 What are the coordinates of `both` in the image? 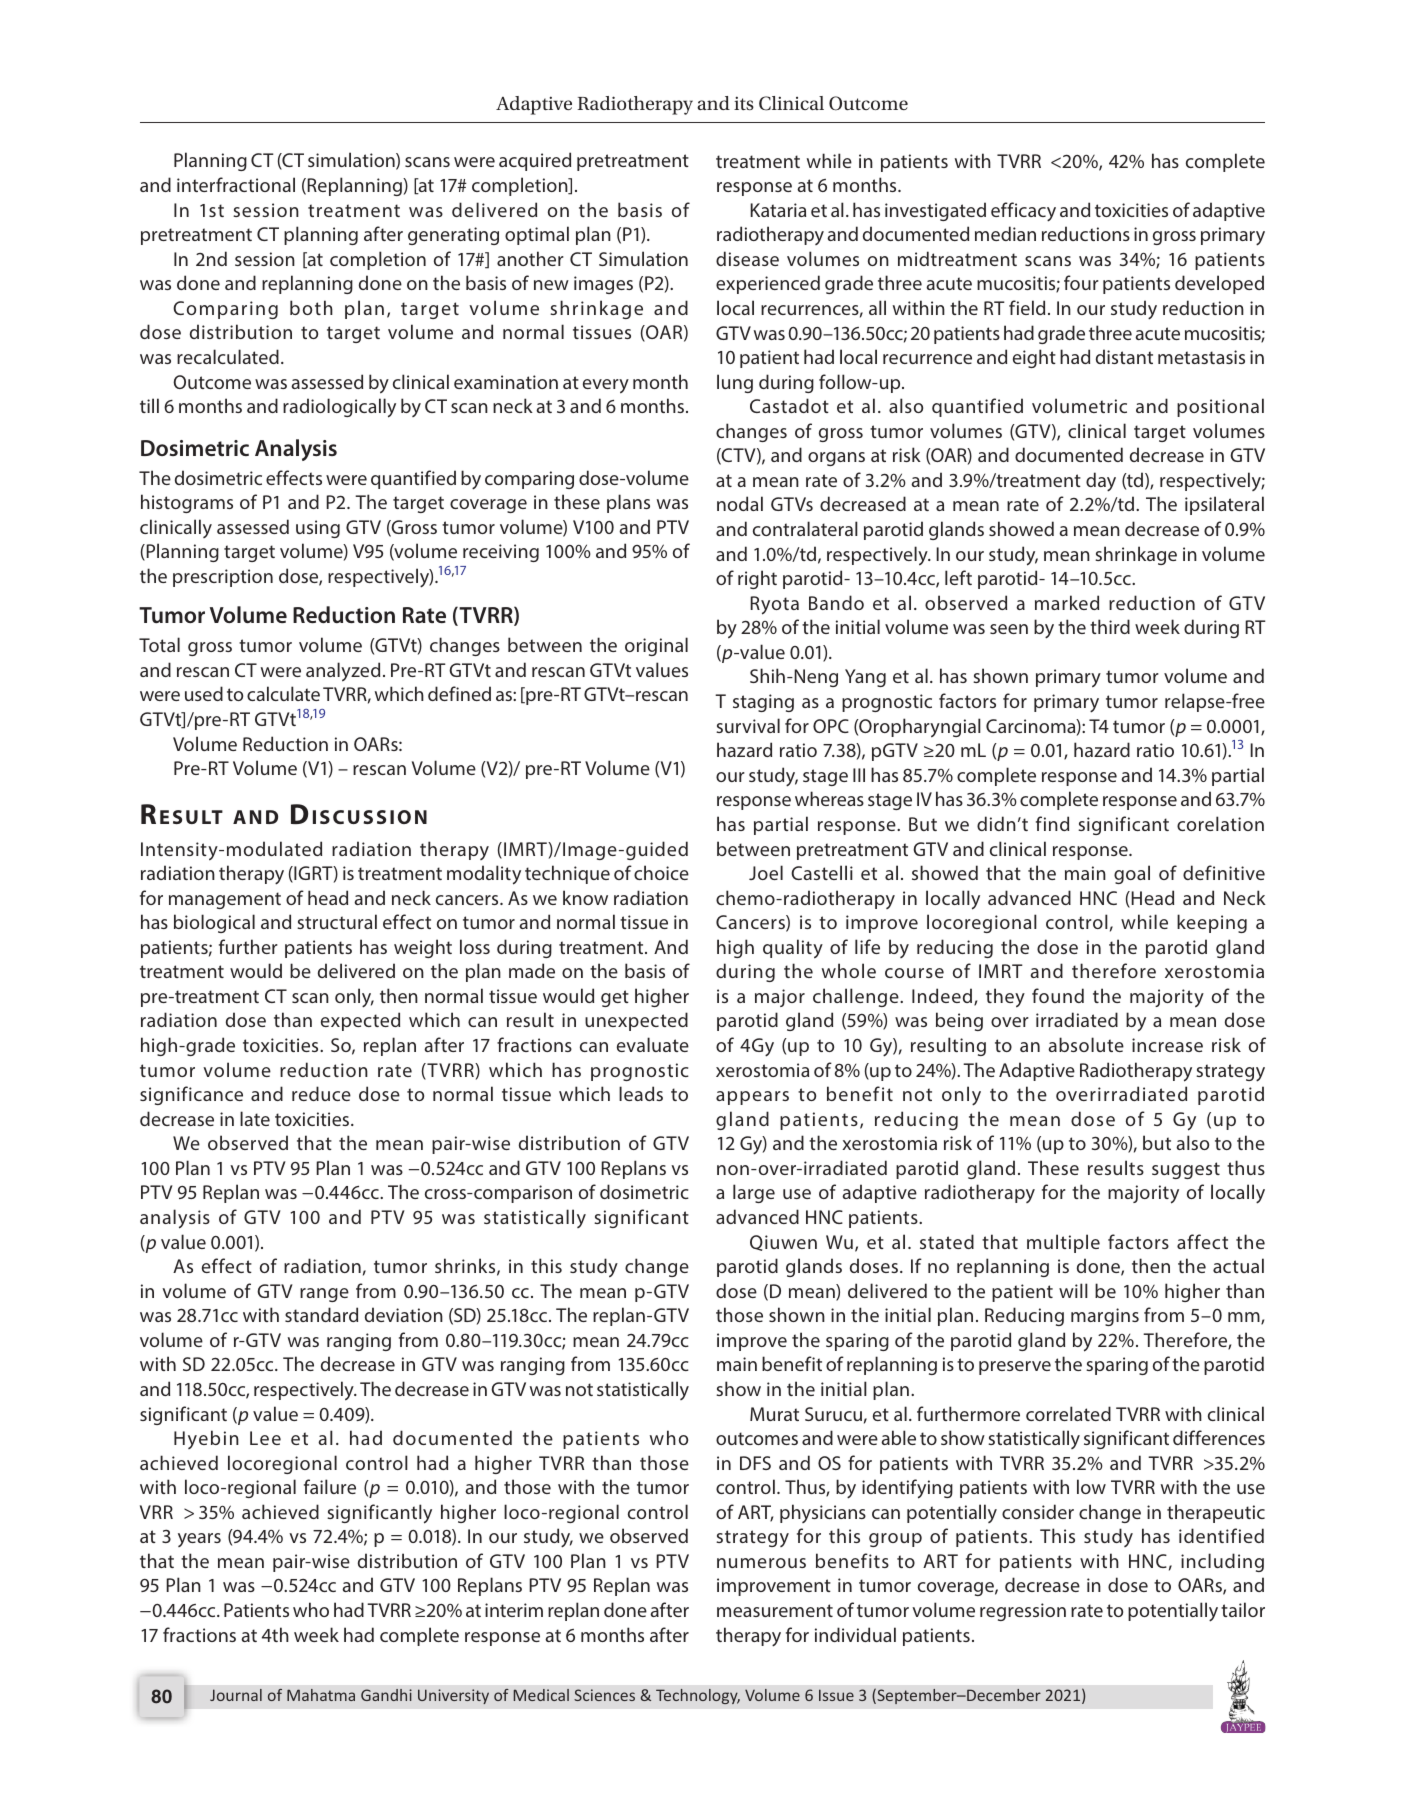 It's located at (311, 307).
